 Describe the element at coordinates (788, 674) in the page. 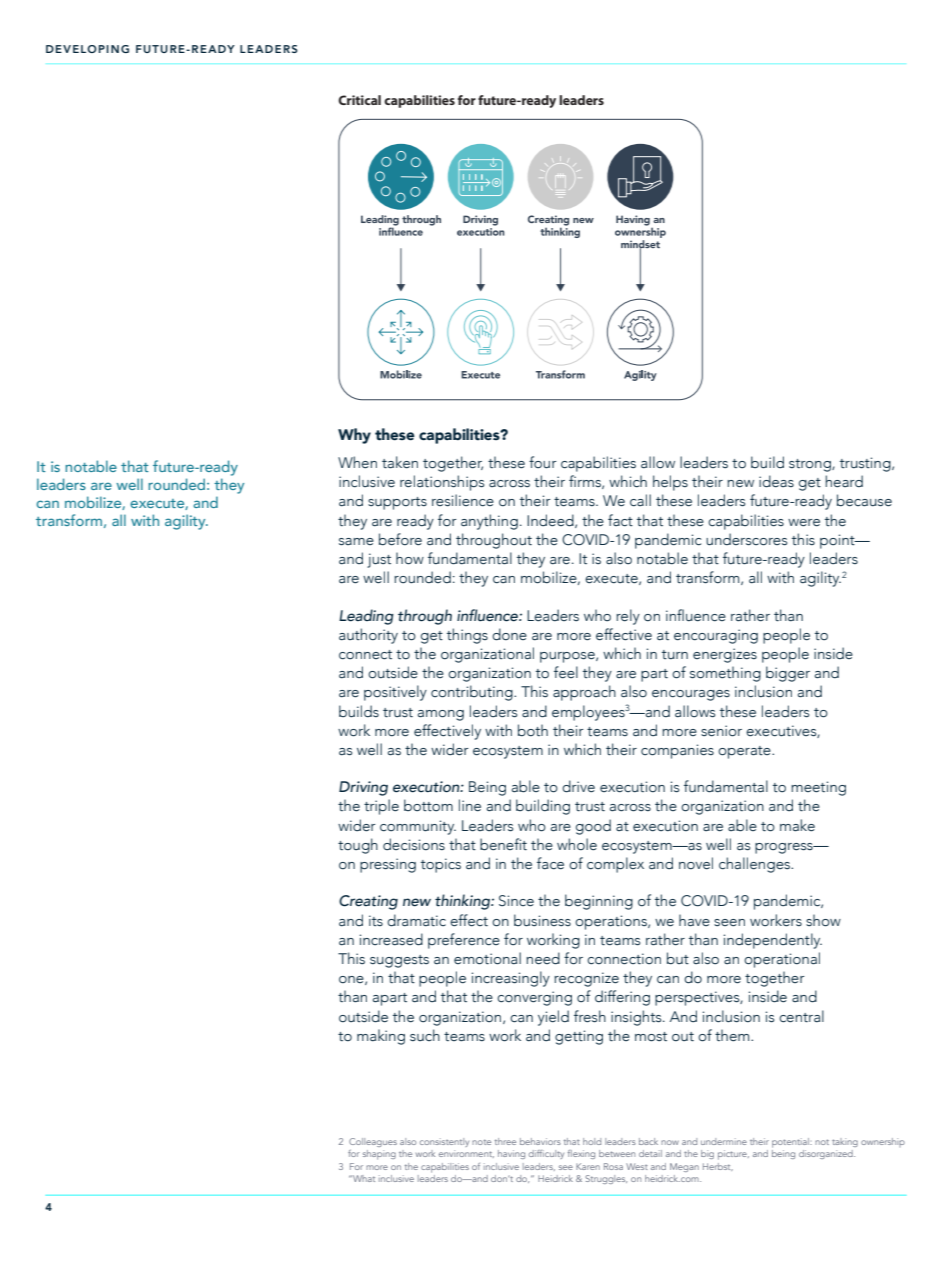

I see `bigger` at that location.
